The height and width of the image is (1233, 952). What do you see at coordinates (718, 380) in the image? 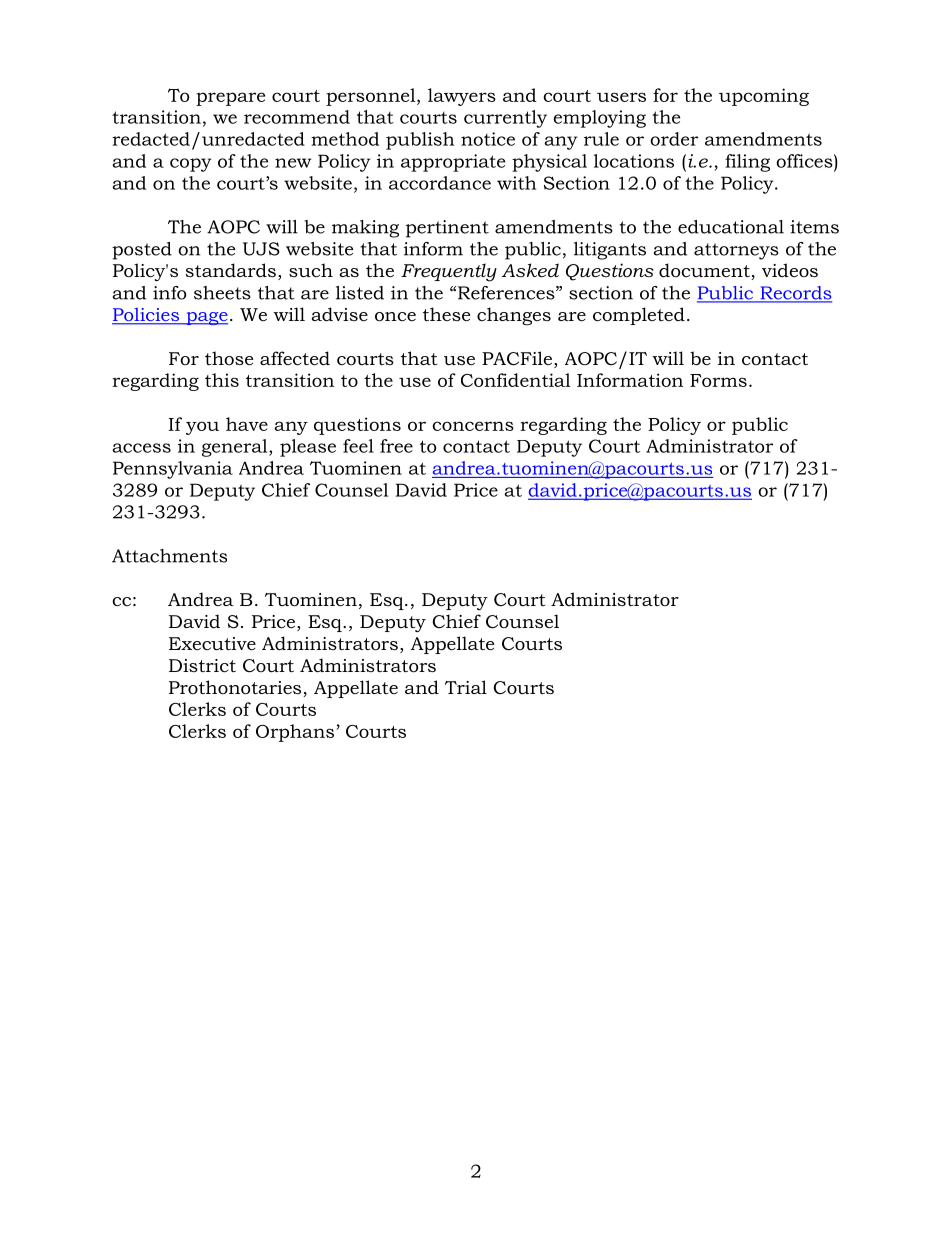
I see `Forms` at bounding box center [718, 380].
